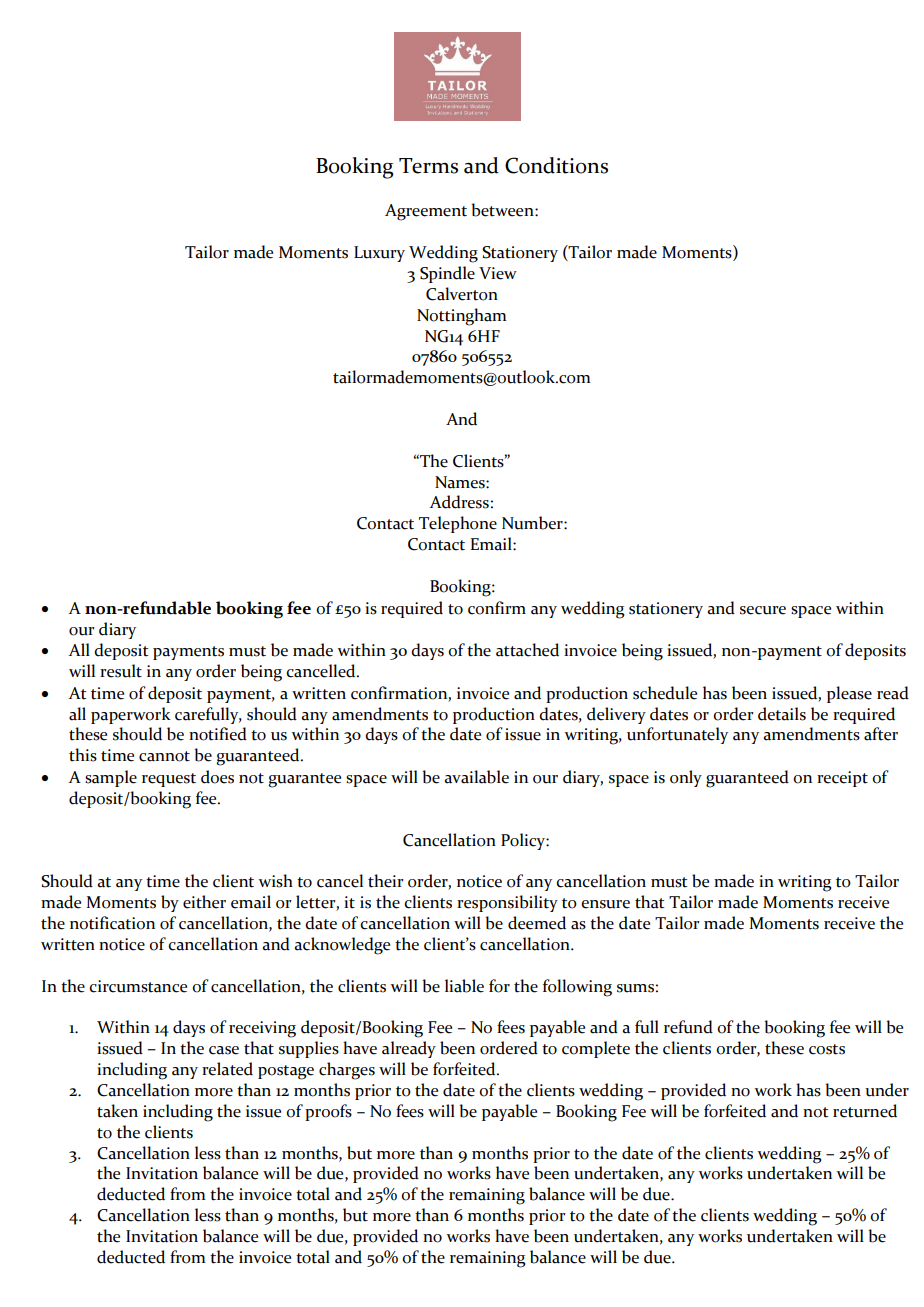 The image size is (924, 1307). What do you see at coordinates (227, 1069) in the screenshot?
I see `related` at bounding box center [227, 1069].
